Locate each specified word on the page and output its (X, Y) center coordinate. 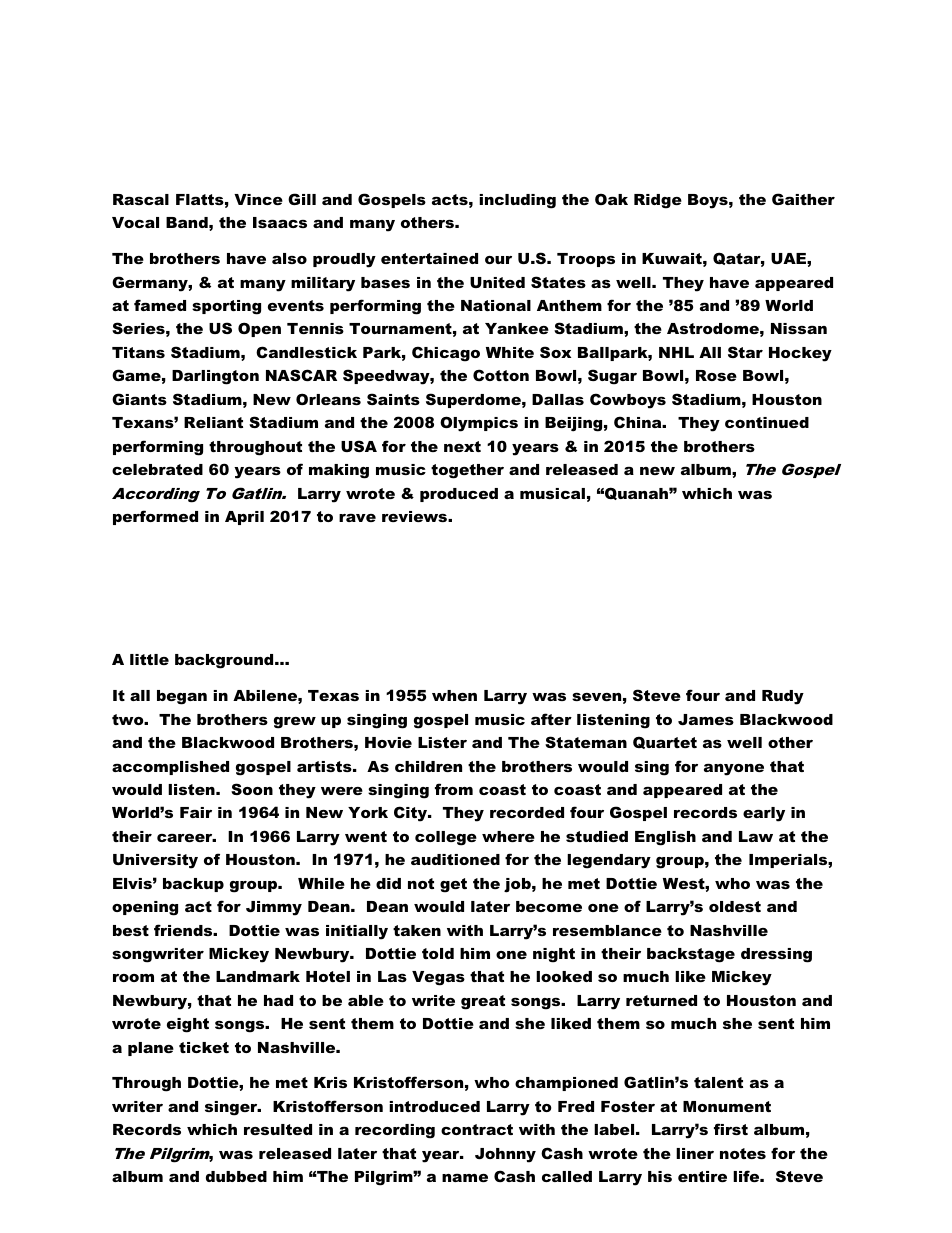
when (454, 695)
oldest (735, 906)
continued (767, 422)
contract (477, 1129)
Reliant (213, 422)
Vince (258, 199)
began (182, 697)
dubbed (236, 1176)
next (462, 446)
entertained (429, 258)
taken (417, 930)
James (706, 719)
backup (193, 885)
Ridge (658, 201)
